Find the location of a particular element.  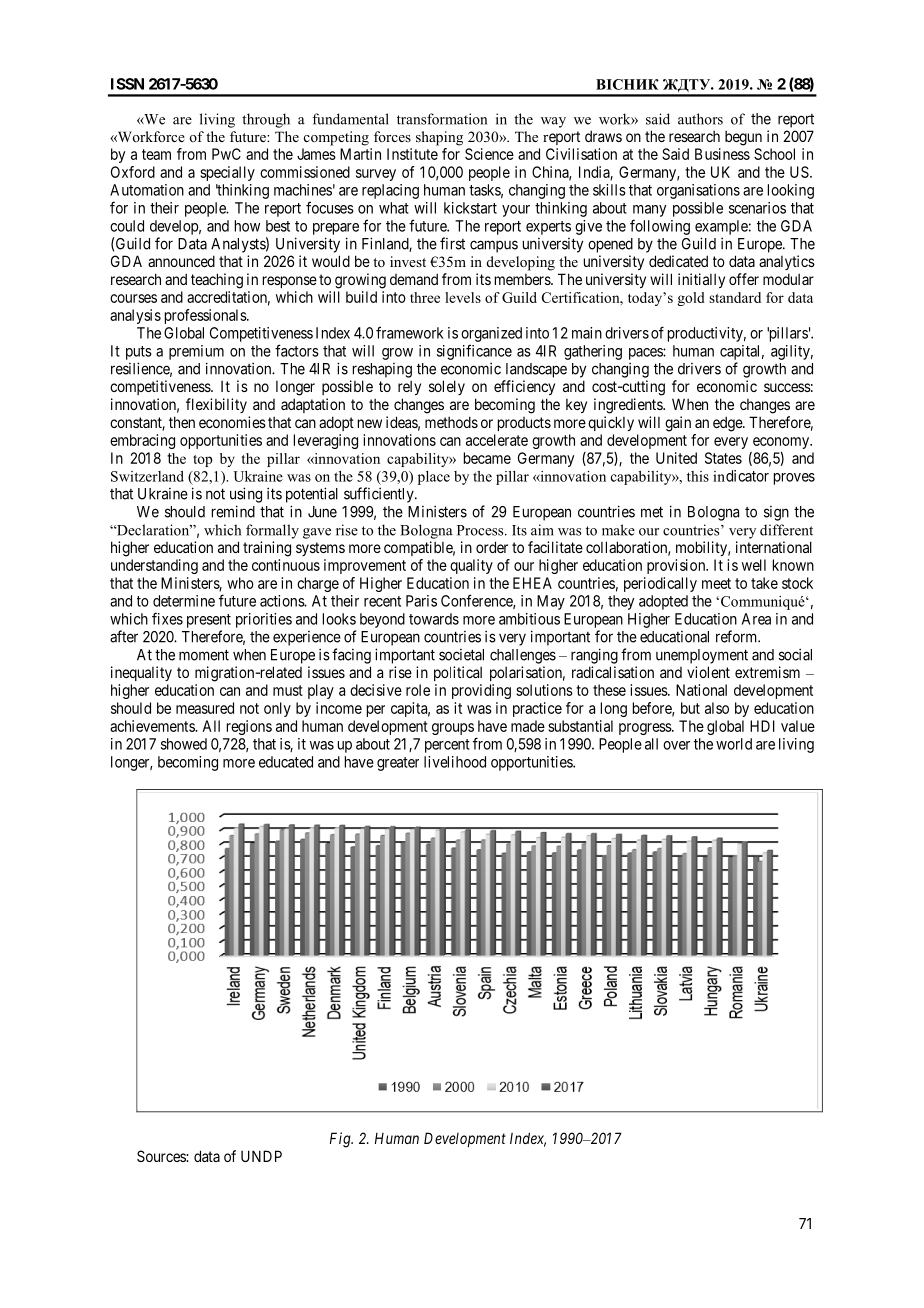

became is located at coordinates (487, 458).
